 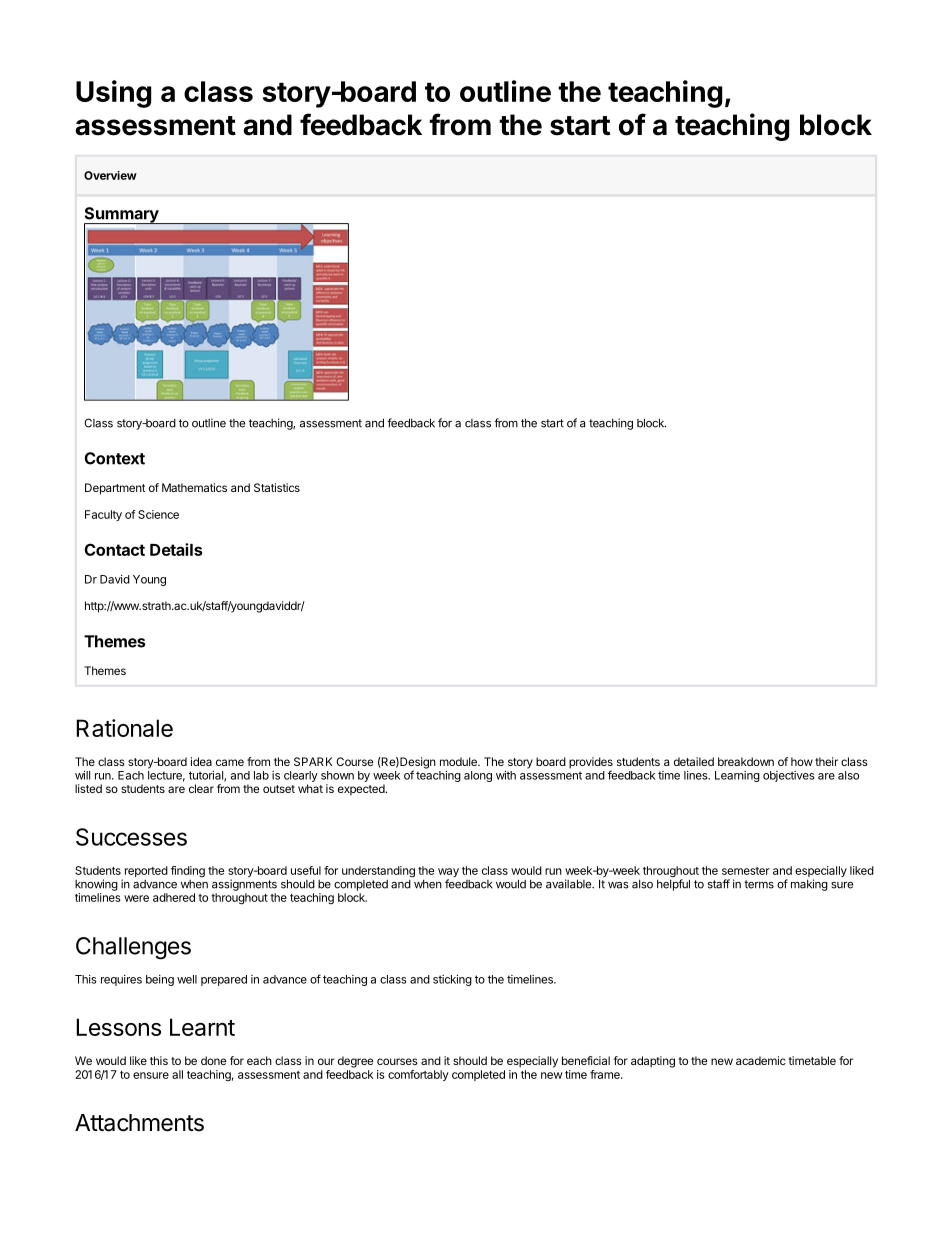 I want to click on Science, so click(x=158, y=514).
